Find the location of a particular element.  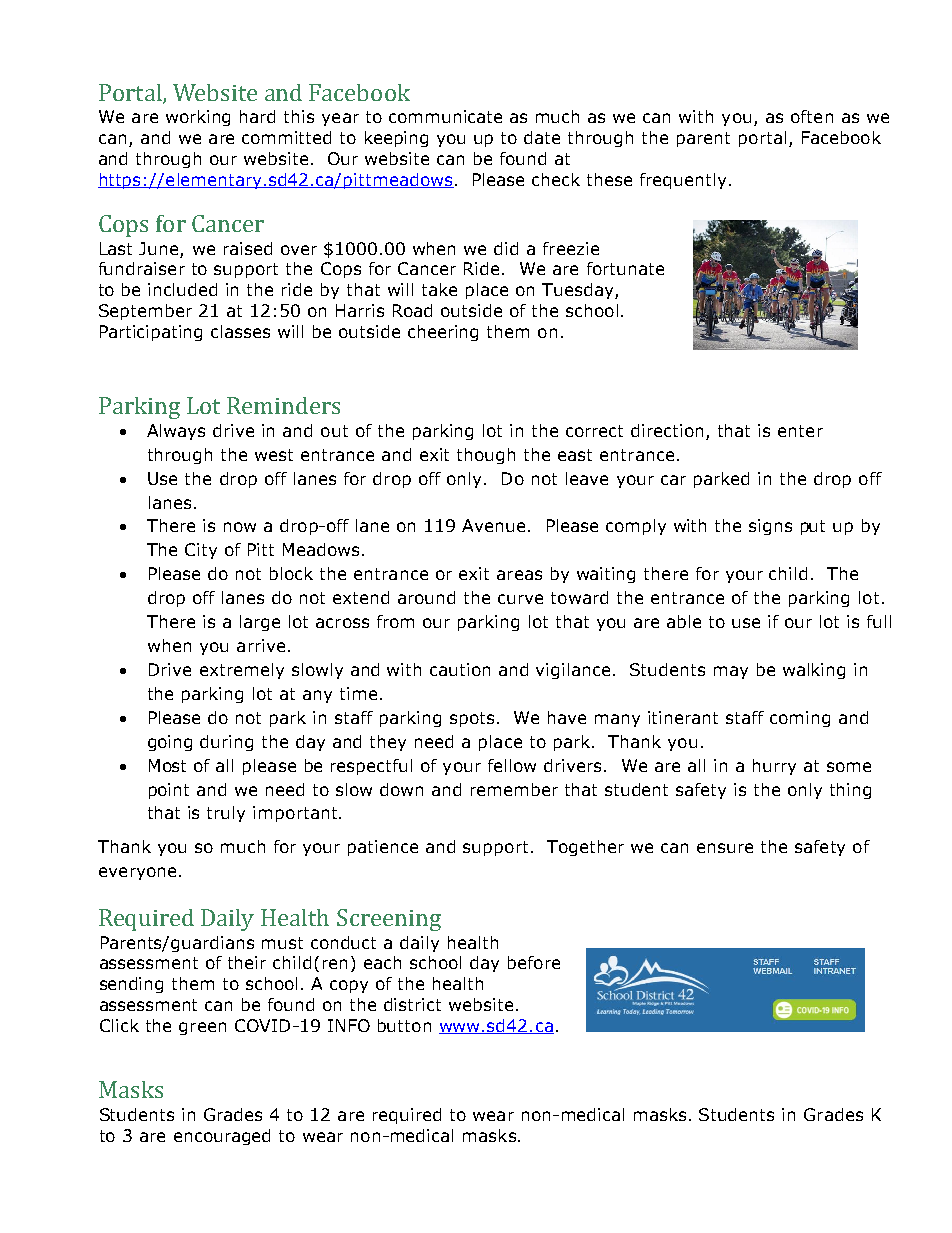

Always is located at coordinates (176, 432).
